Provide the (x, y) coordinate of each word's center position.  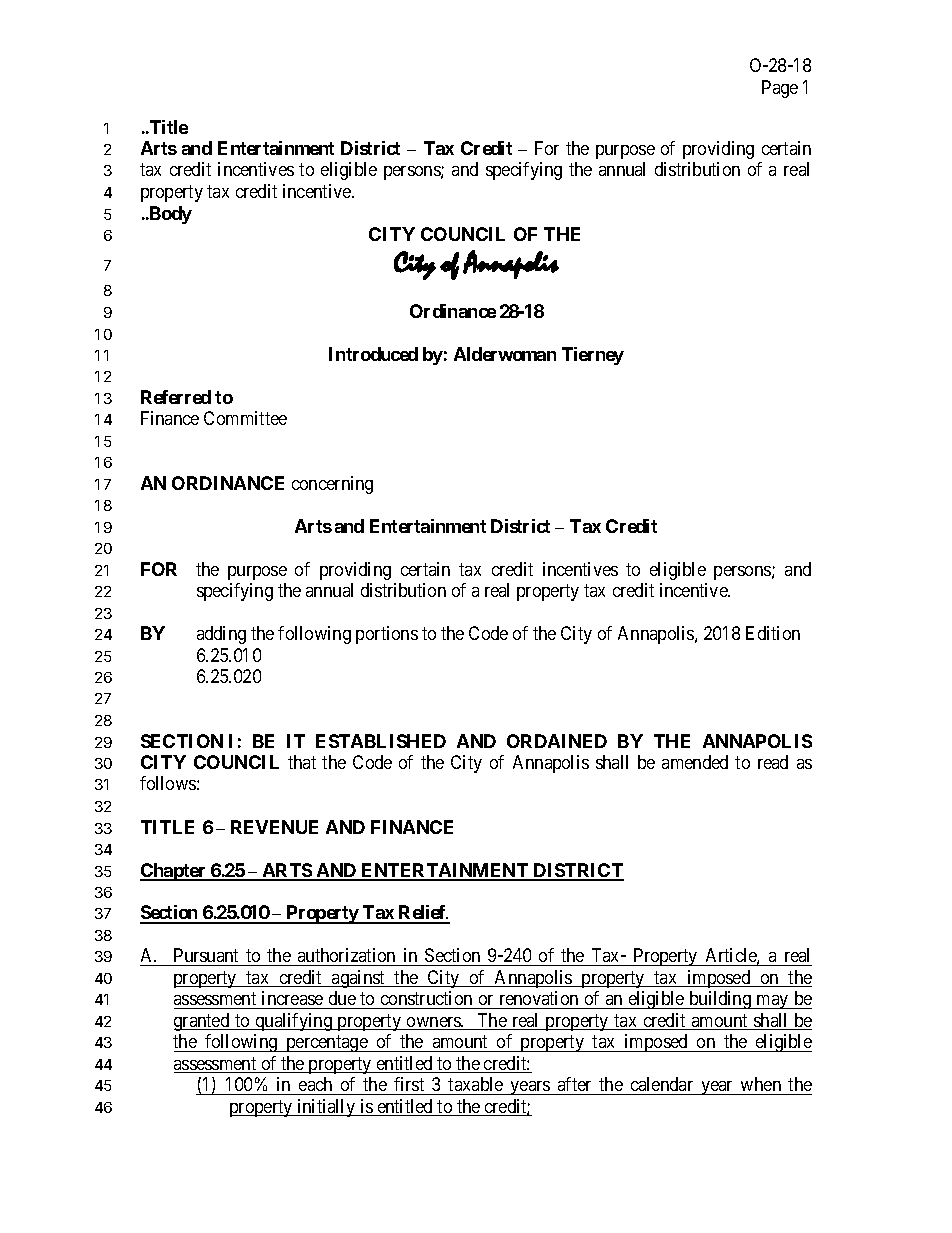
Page (780, 89)
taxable (475, 1084)
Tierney (593, 356)
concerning (332, 485)
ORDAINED (557, 741)
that (302, 762)
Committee (245, 418)
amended (695, 762)
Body (169, 215)
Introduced (373, 354)
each (315, 1084)
